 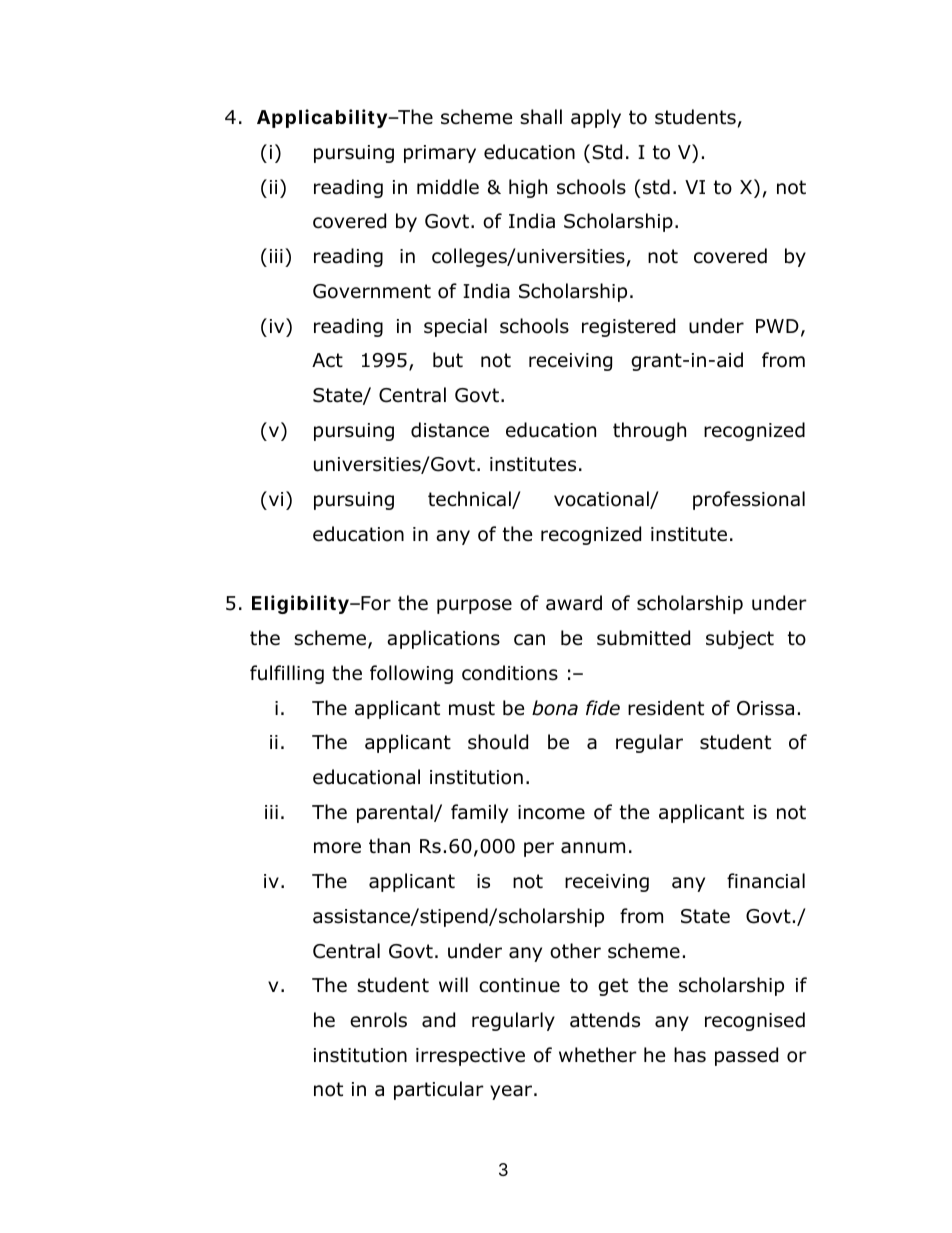 What do you see at coordinates (749, 500) in the document?
I see `professional` at bounding box center [749, 500].
